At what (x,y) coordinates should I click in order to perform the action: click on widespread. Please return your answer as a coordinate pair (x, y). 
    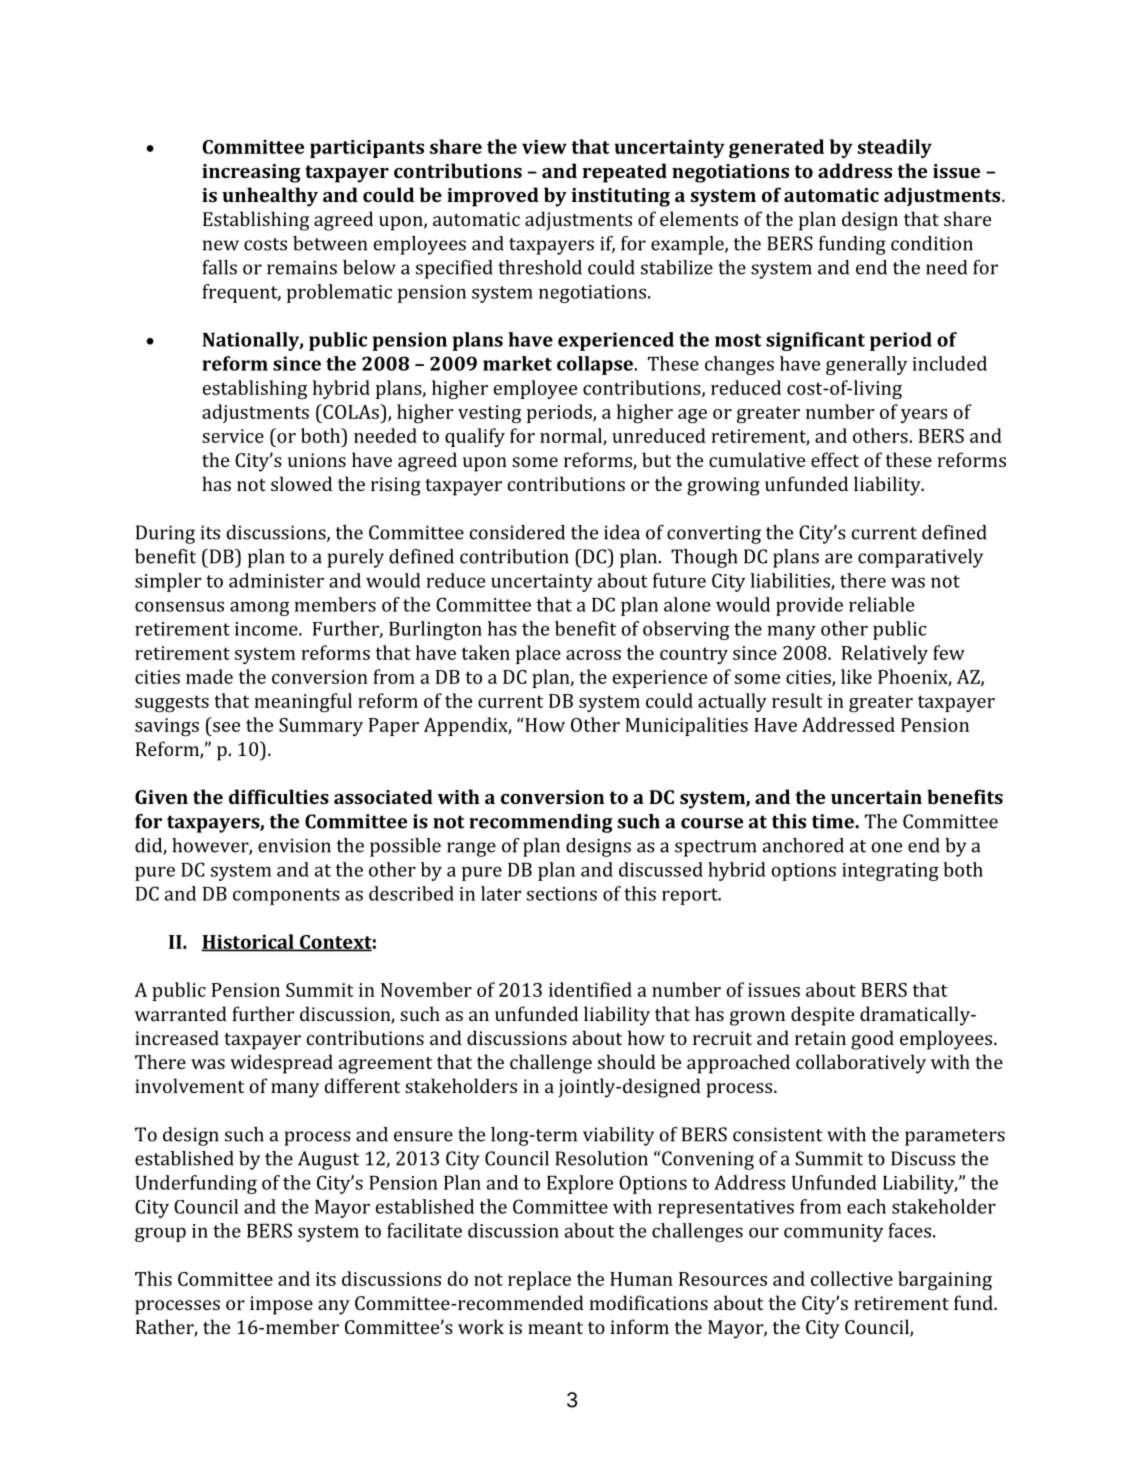
    Looking at the image, I should click on (281, 1064).
